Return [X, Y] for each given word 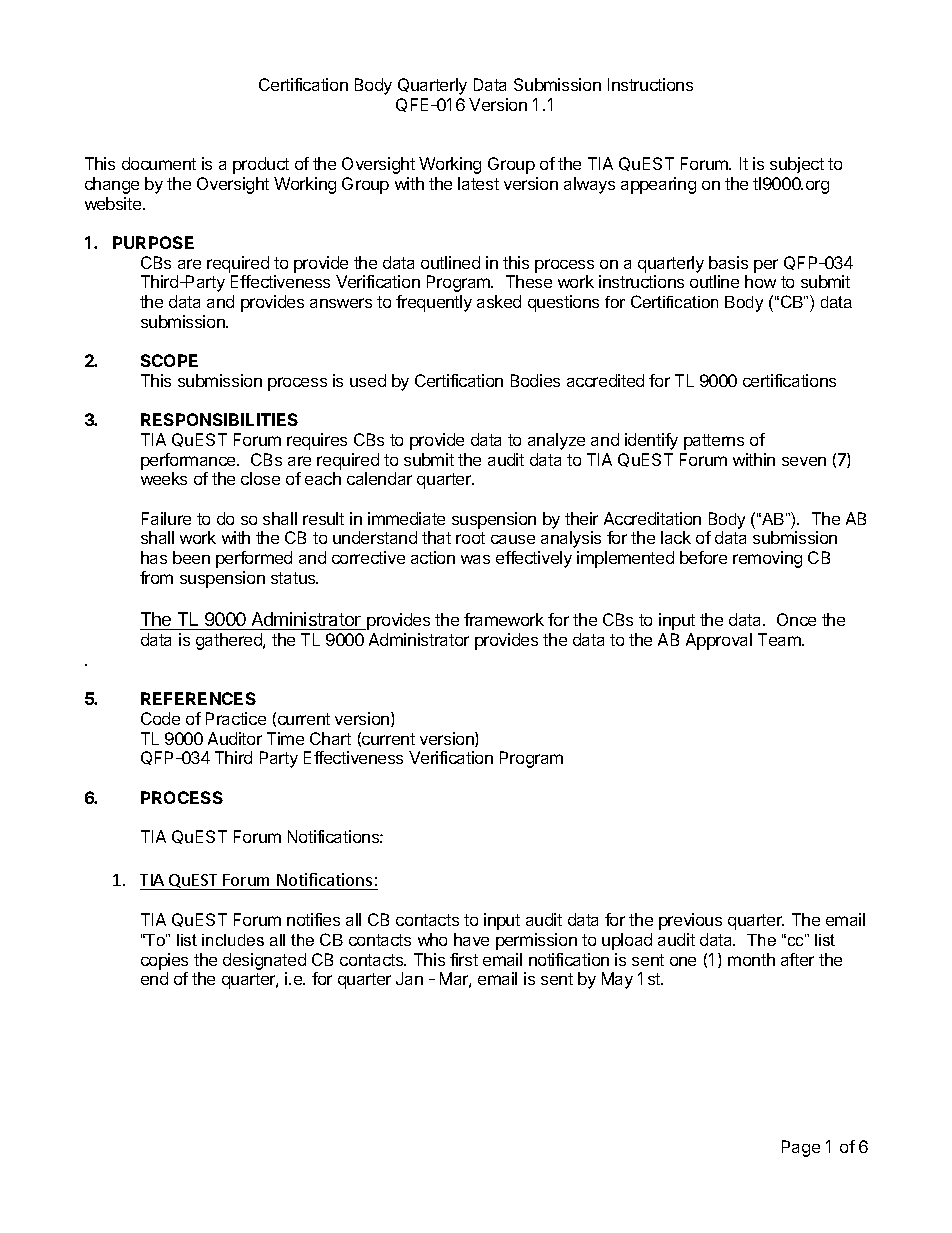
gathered [230, 641]
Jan [409, 978]
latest [478, 183]
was [475, 559]
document [159, 163]
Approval [719, 641]
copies [164, 961]
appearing [658, 185]
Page [801, 1148]
